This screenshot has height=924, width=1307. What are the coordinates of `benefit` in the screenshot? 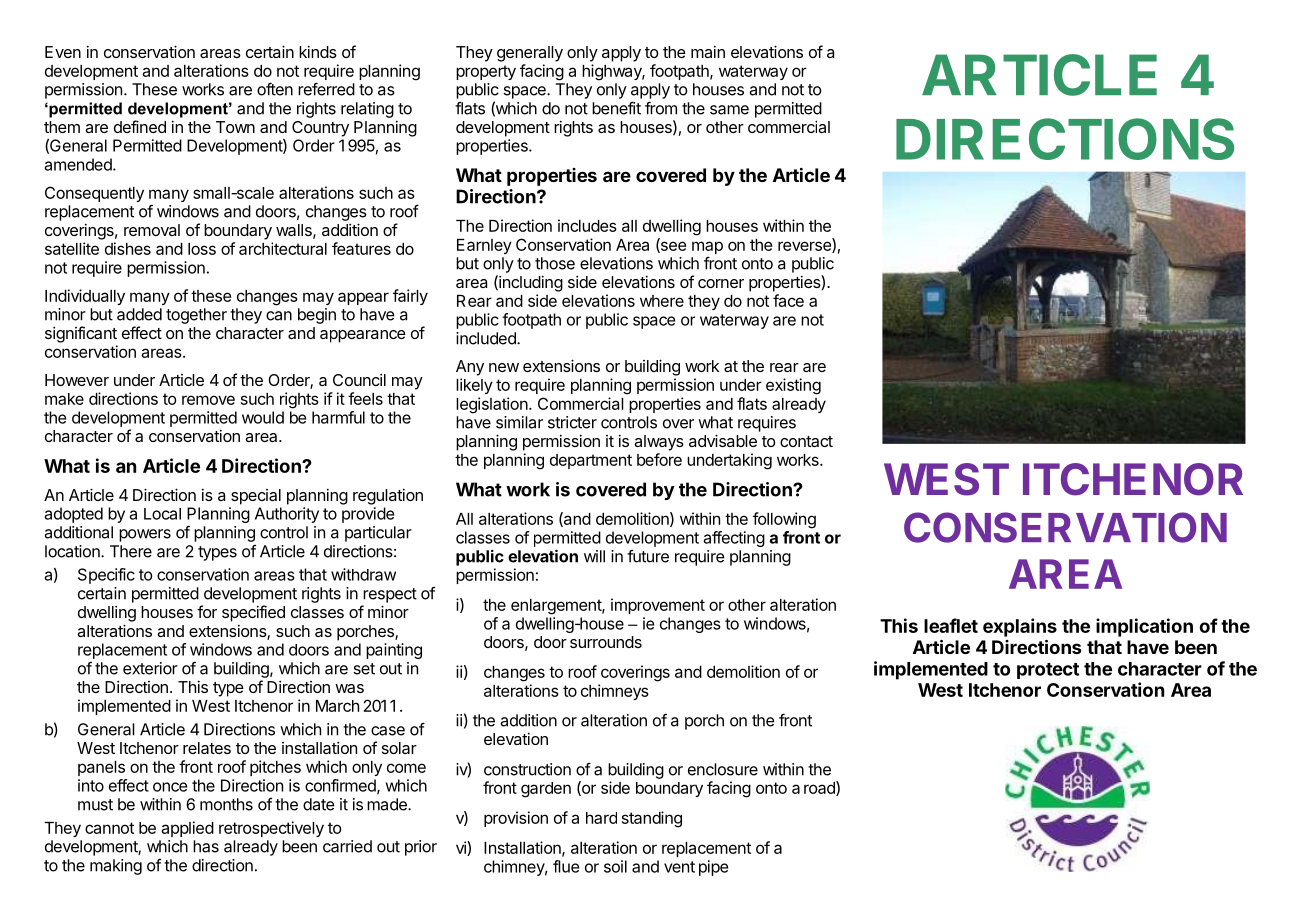 It's located at (616, 108).
